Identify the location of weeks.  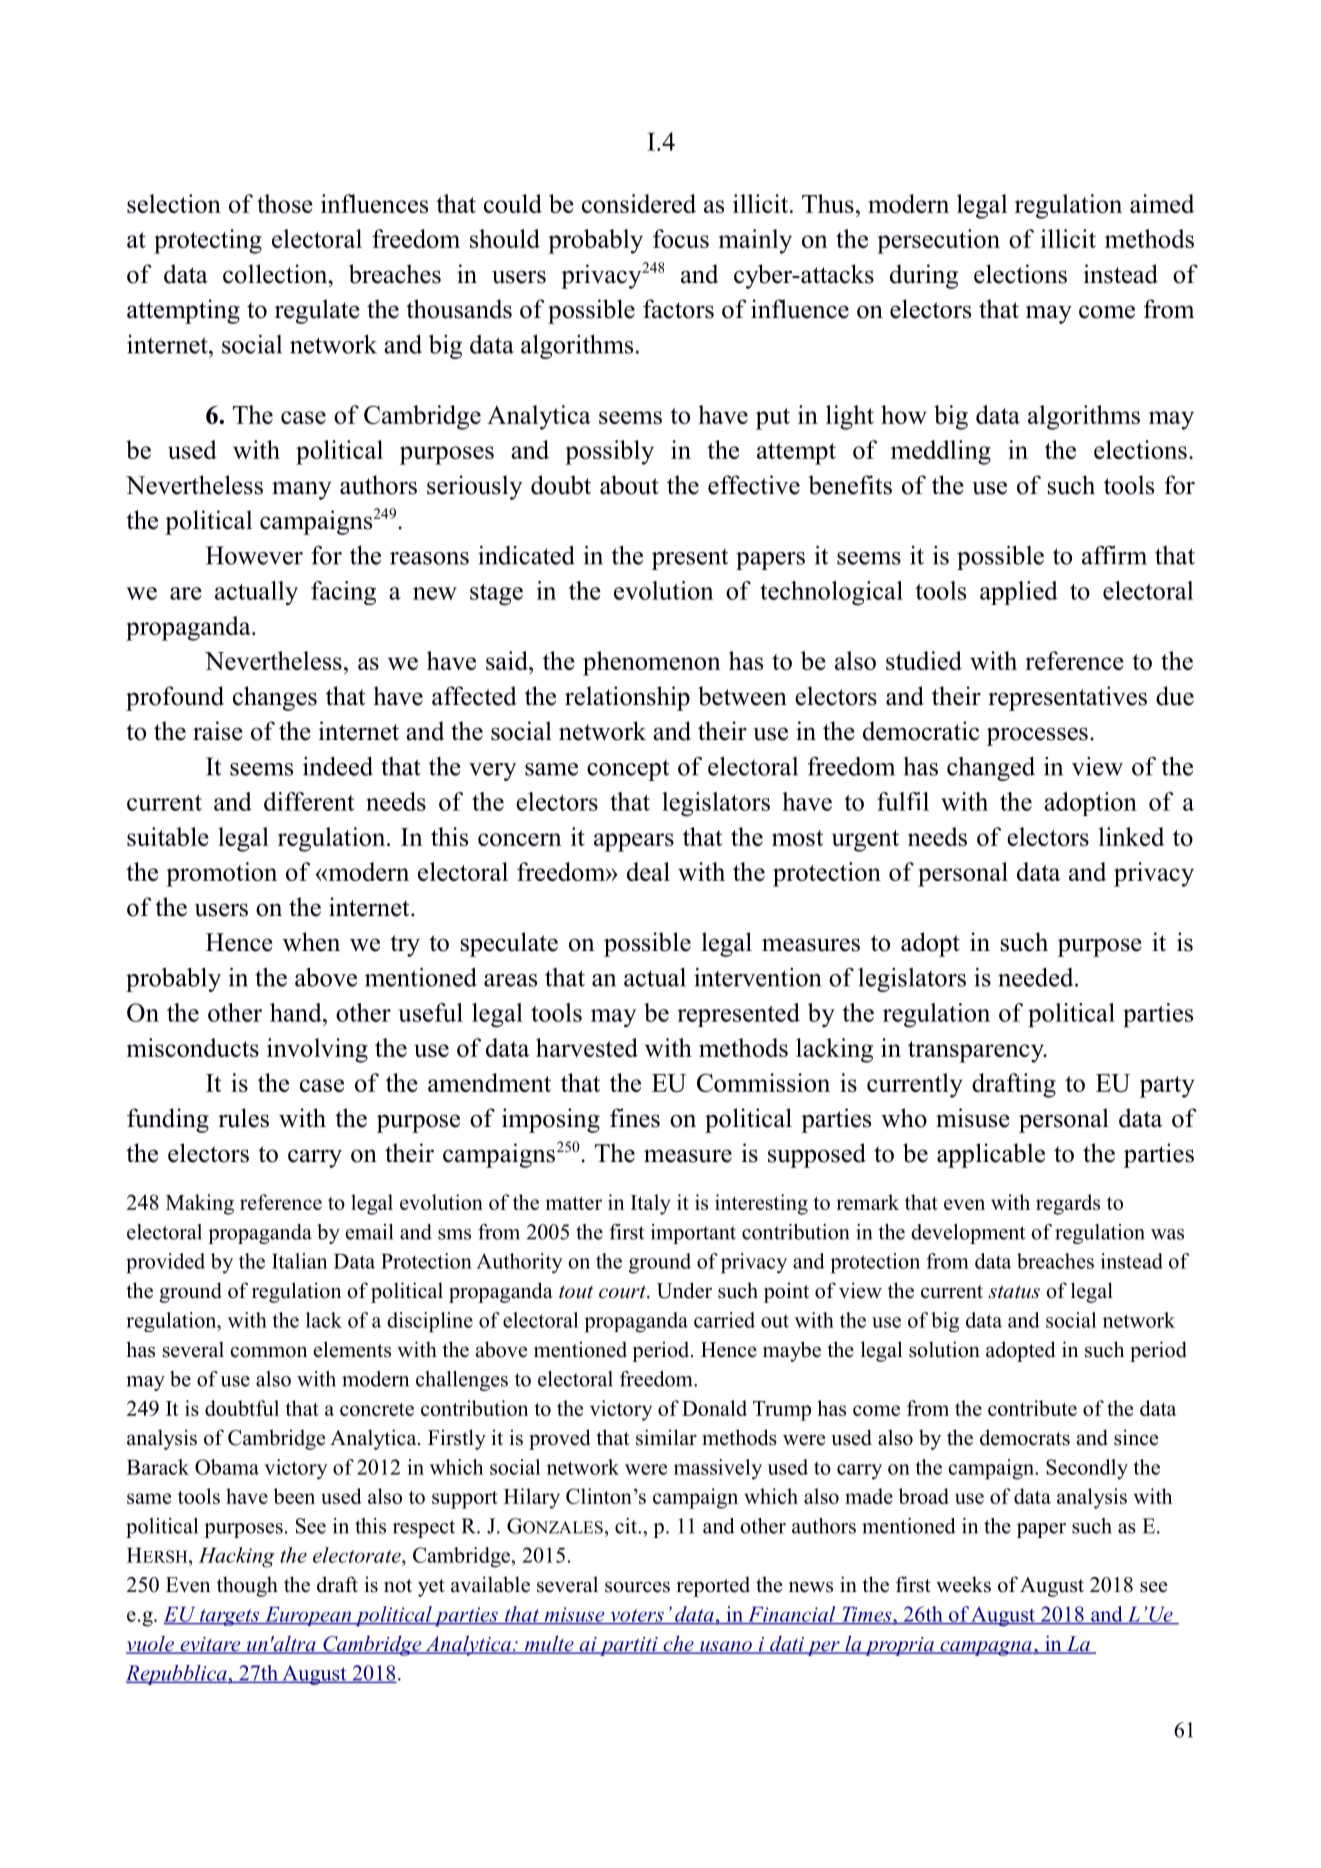
(963, 1584).
